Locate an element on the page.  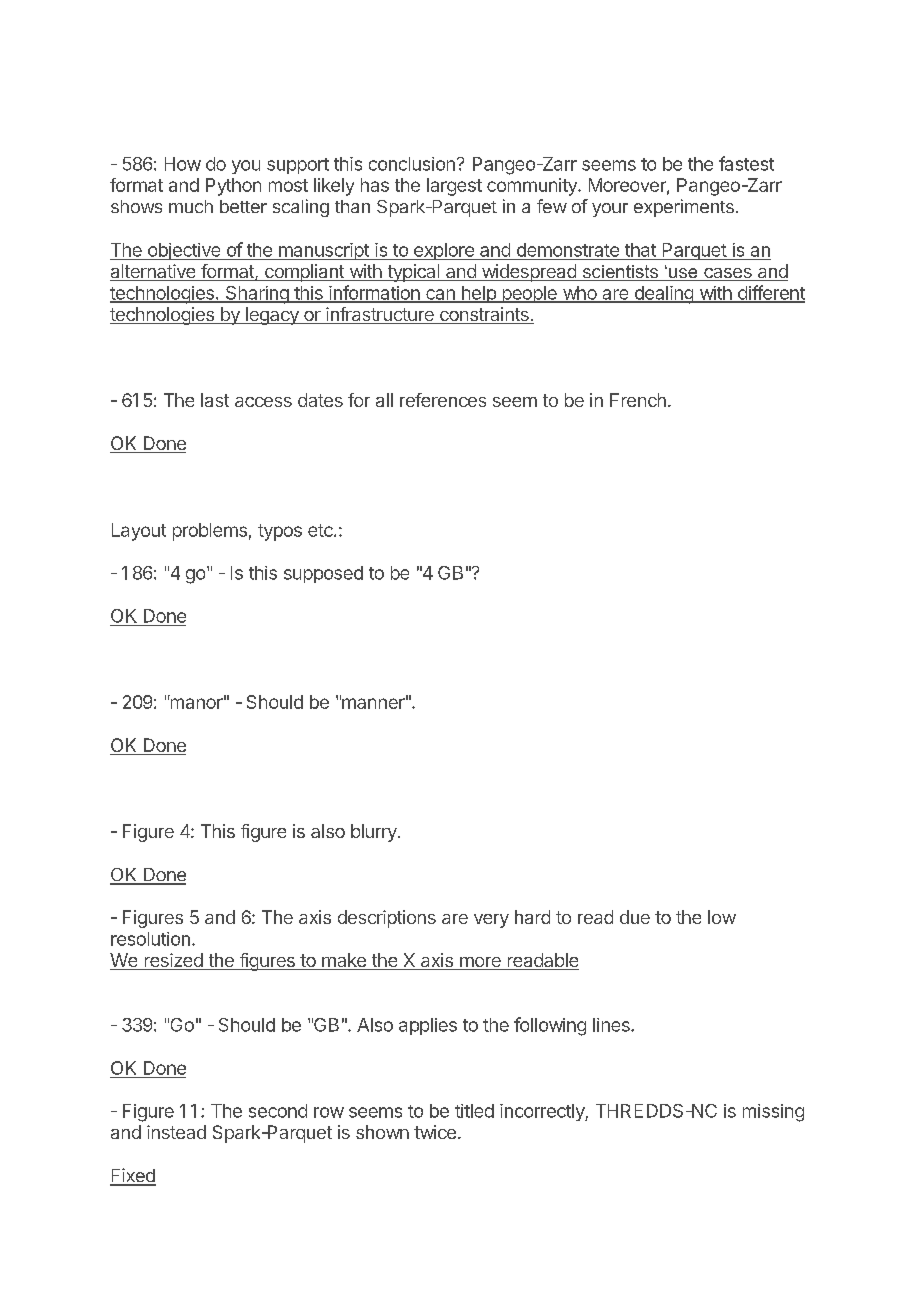
much is located at coordinates (191, 206).
